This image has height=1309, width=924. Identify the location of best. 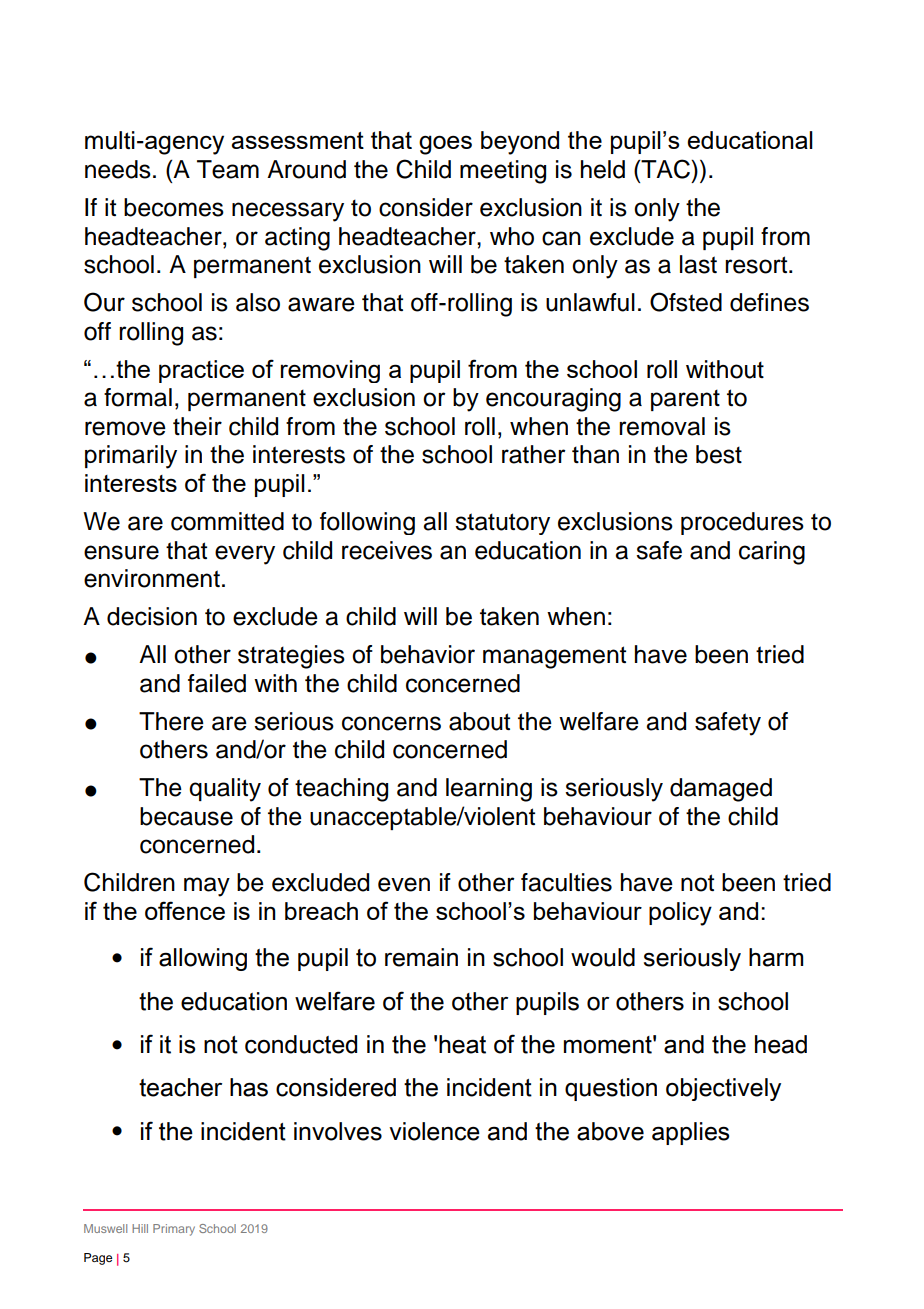
(719, 454).
